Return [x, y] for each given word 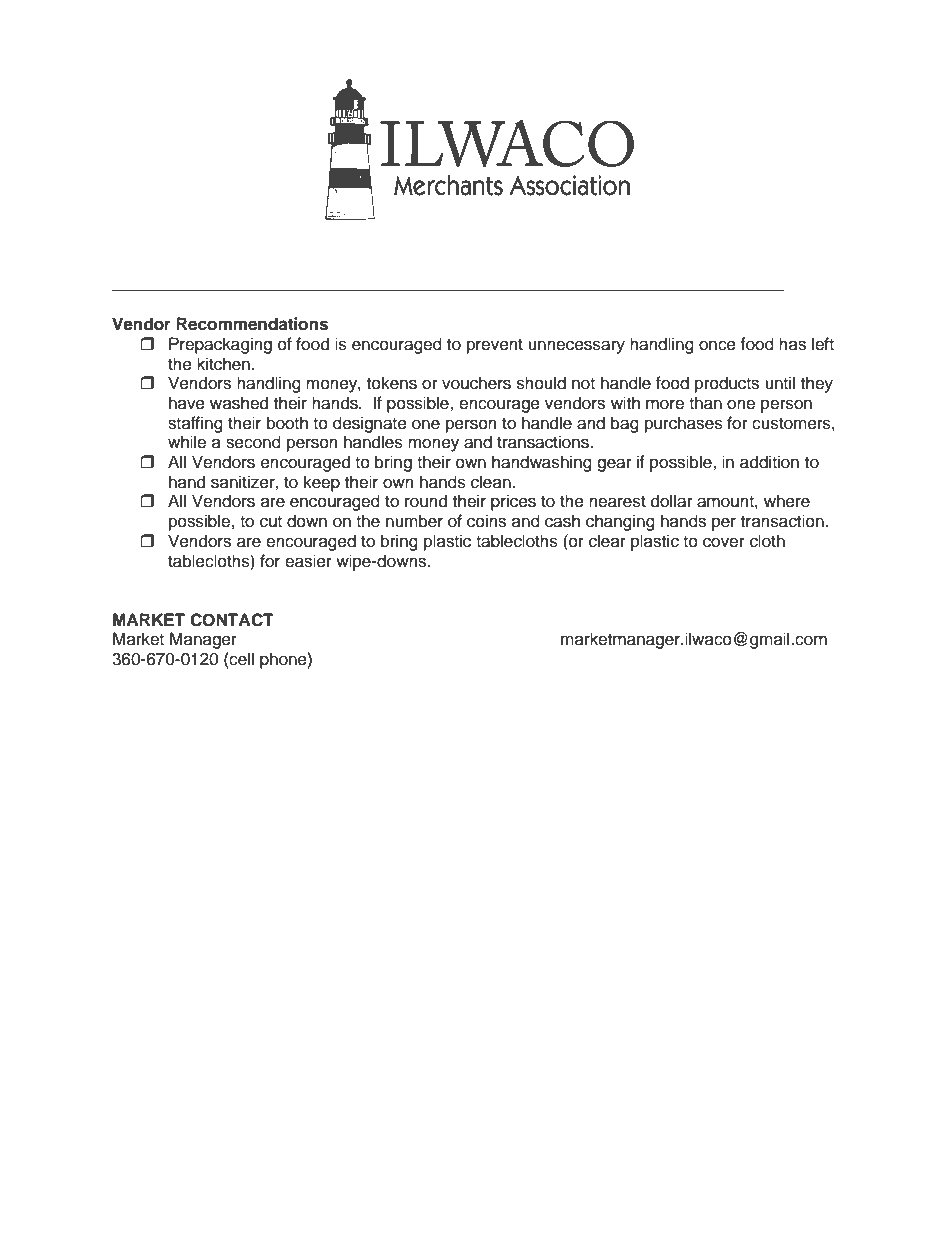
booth [287, 423]
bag [625, 424]
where [787, 501]
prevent [495, 346]
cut [271, 522]
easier [308, 561]
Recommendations [252, 324]
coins [486, 521]
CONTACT [232, 620]
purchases [684, 424]
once [717, 345]
